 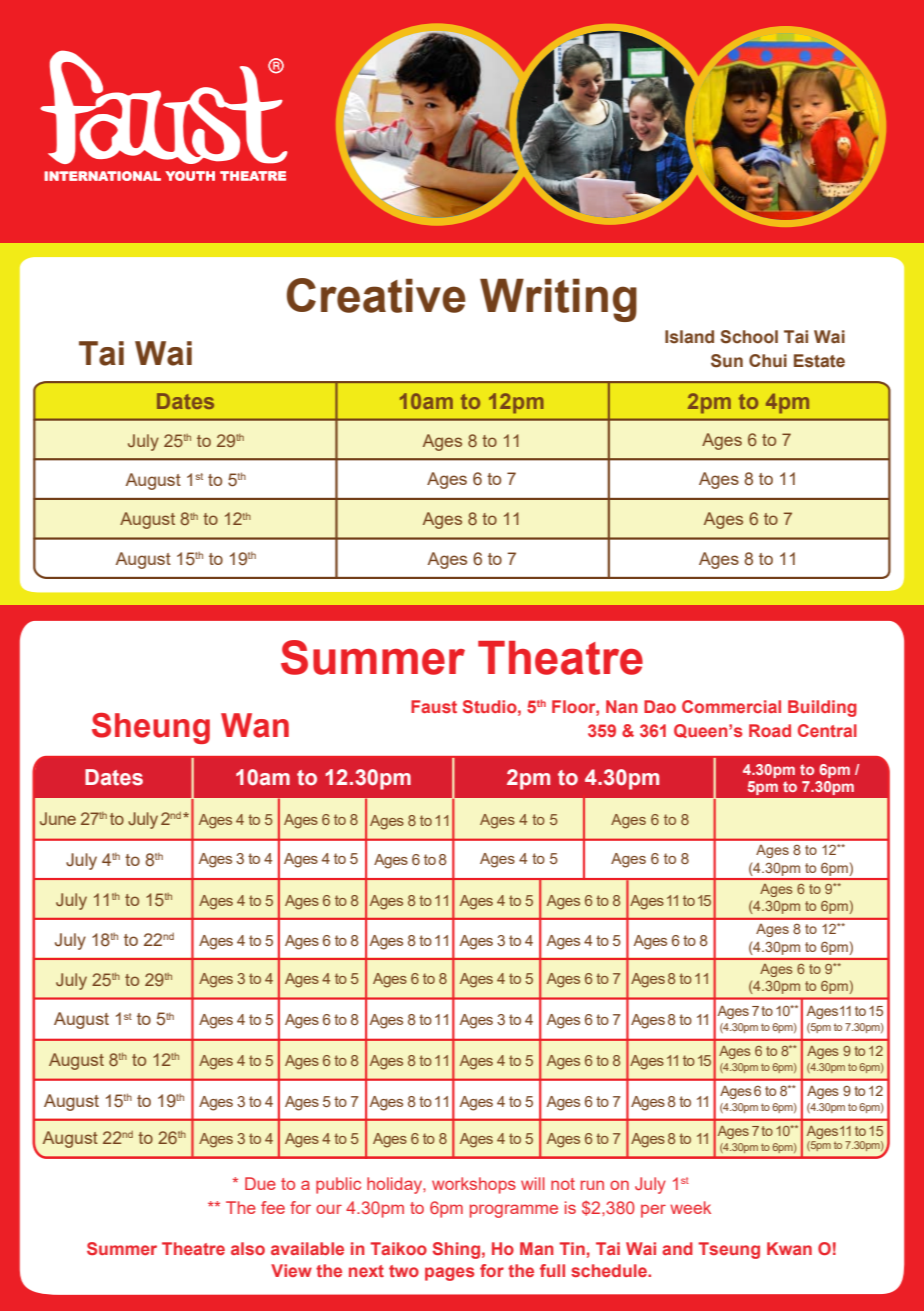 What do you see at coordinates (558, 300) in the document?
I see `Writing` at bounding box center [558, 300].
